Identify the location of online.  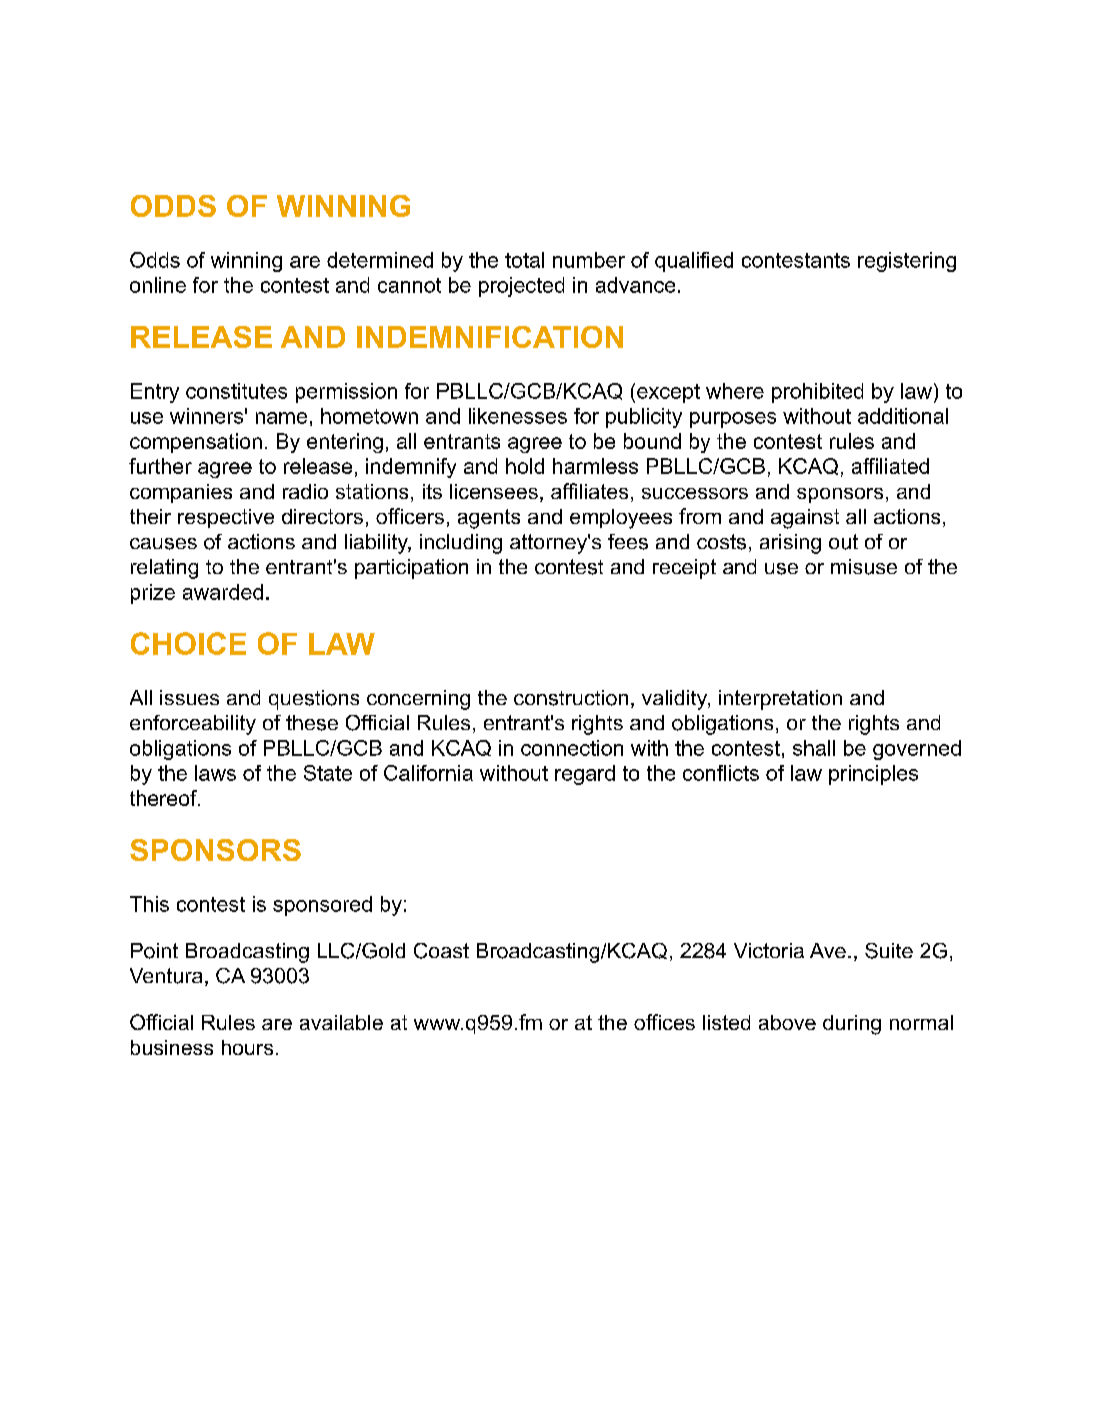
(158, 285).
